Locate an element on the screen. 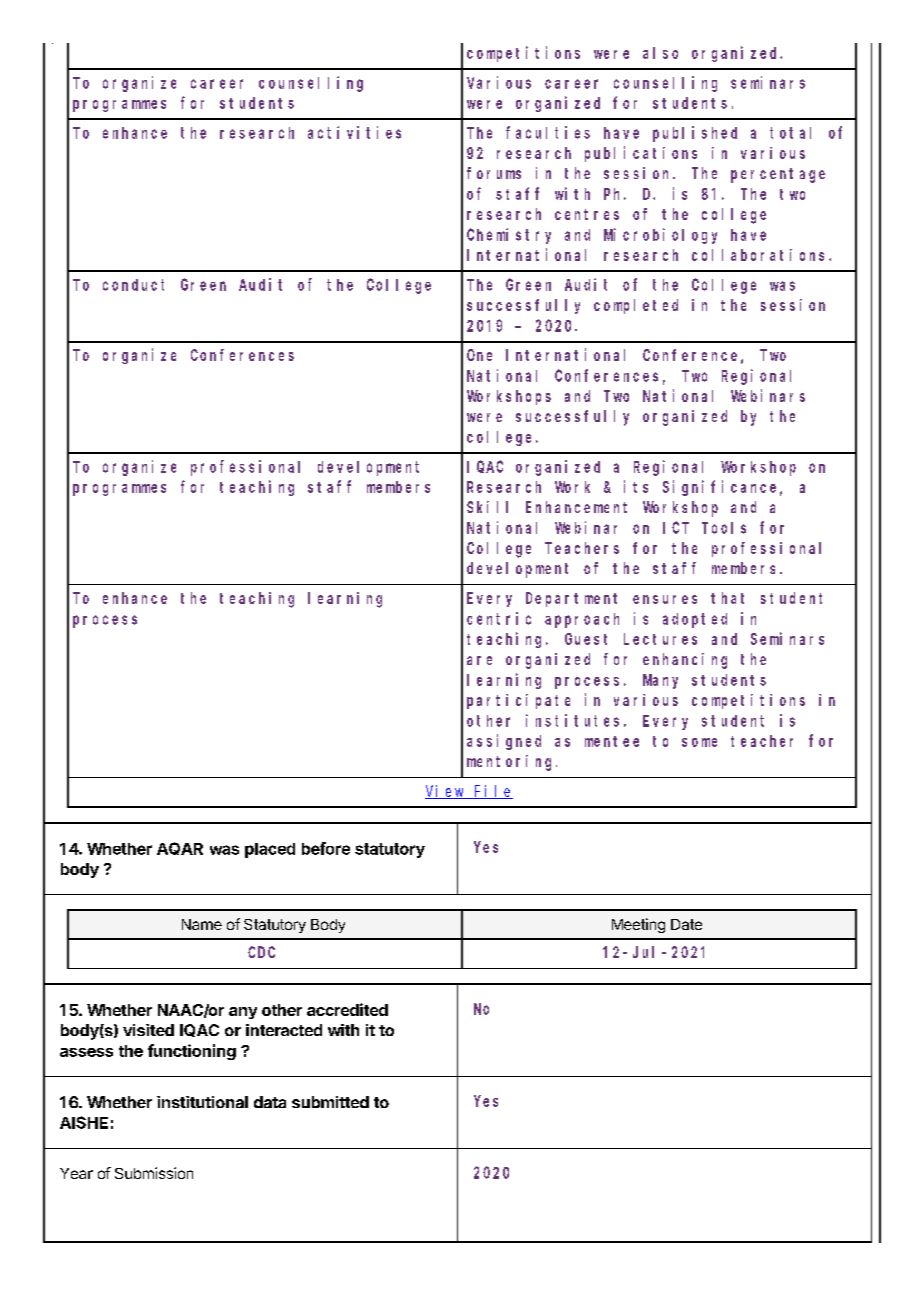 The image size is (924, 1308). submitted is located at coordinates (330, 1102).
